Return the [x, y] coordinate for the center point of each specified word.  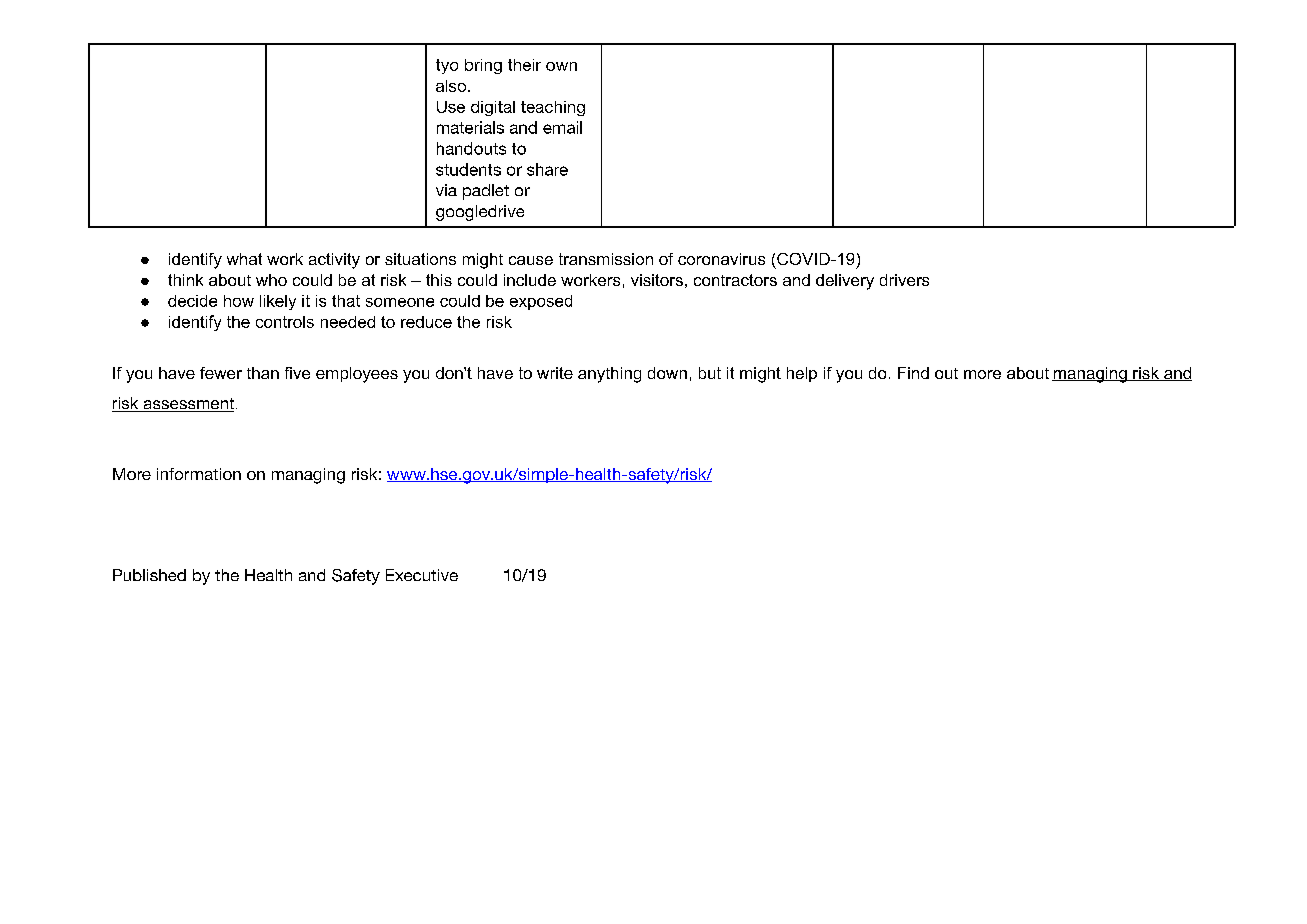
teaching [553, 108]
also [452, 86]
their [524, 65]
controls [285, 322]
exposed [541, 302]
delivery [845, 282]
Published [149, 575]
